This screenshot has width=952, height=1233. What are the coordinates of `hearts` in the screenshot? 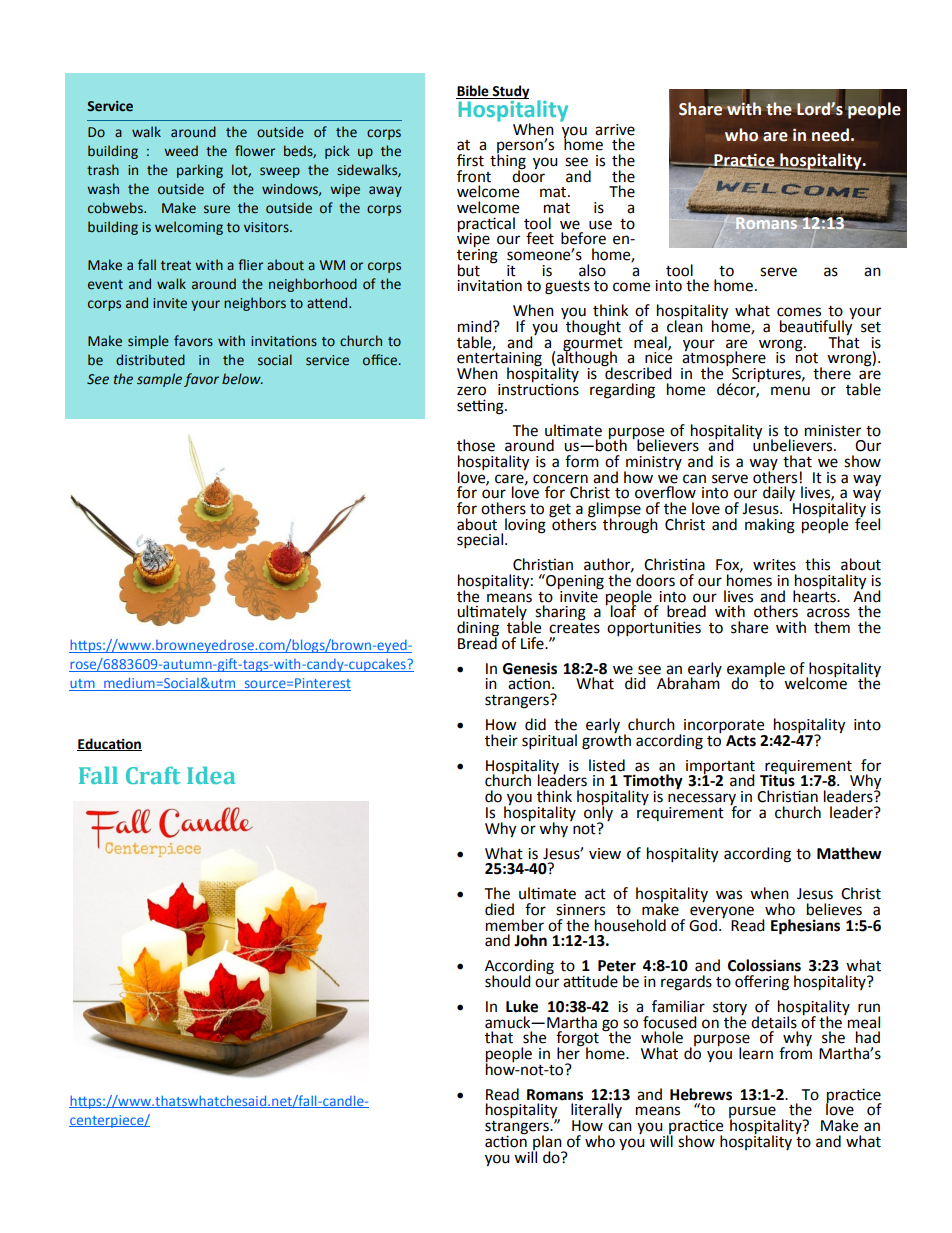 It's located at (815, 595).
